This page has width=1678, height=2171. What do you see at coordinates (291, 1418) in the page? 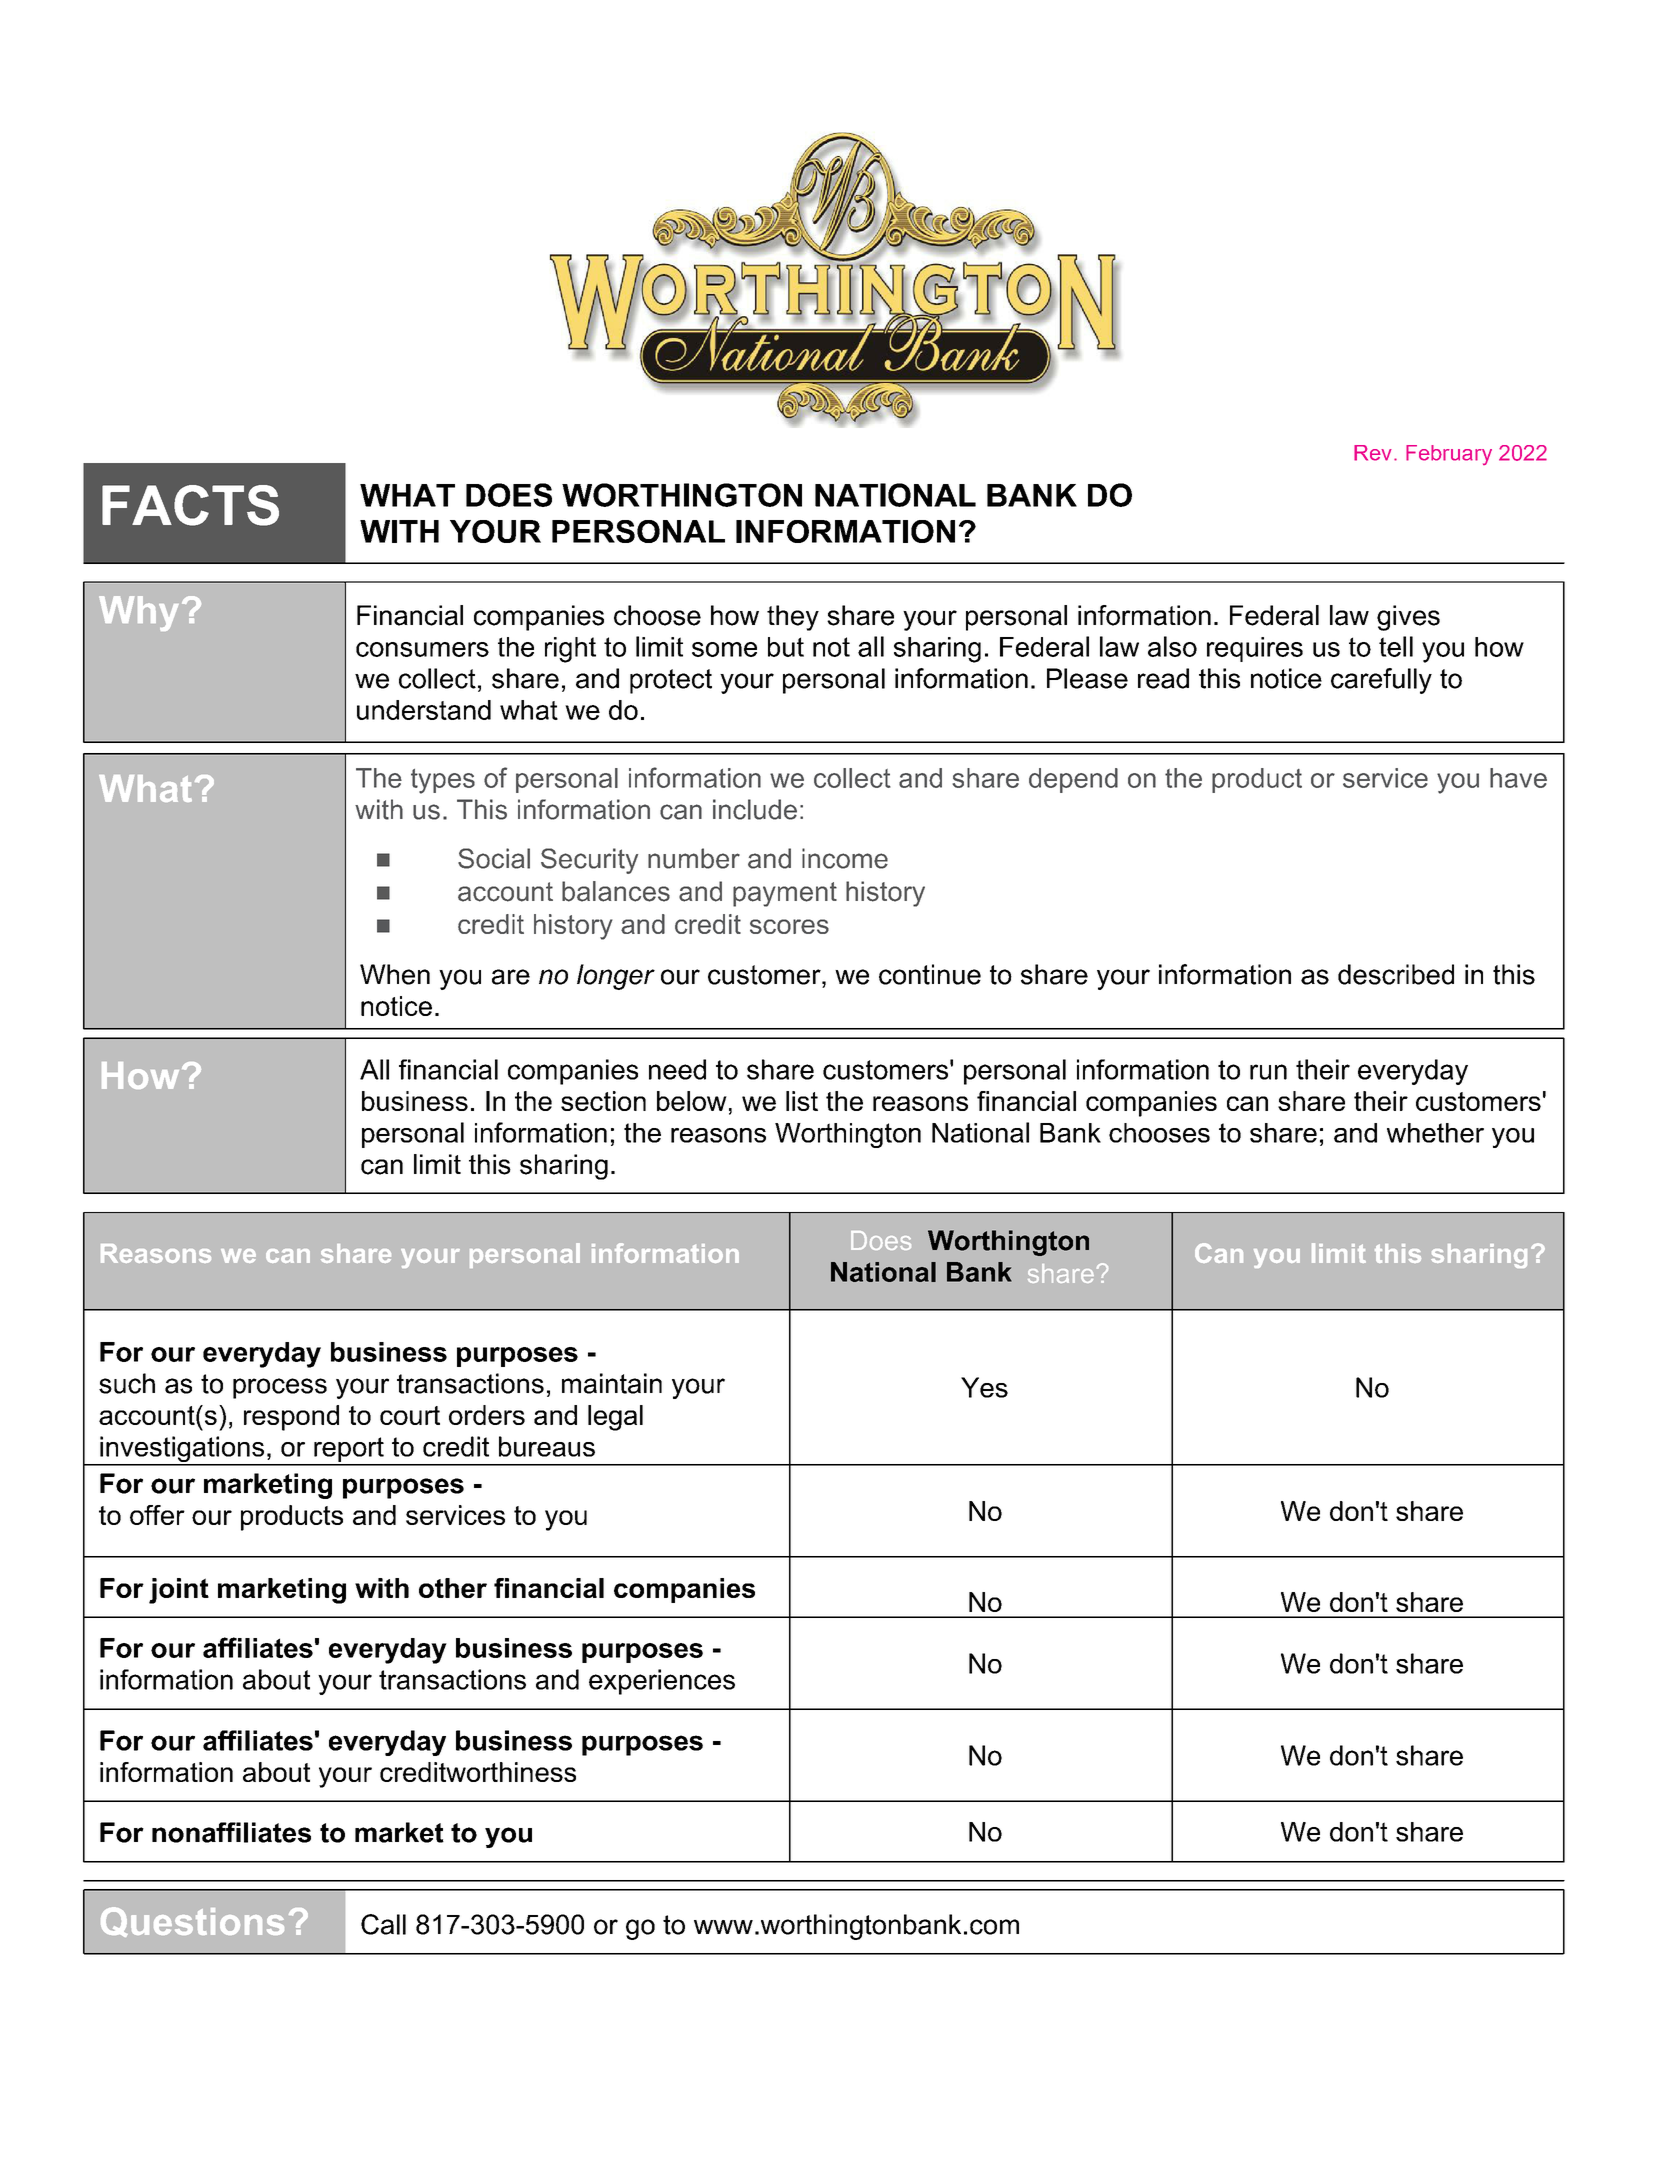
I see `respond` at bounding box center [291, 1418].
